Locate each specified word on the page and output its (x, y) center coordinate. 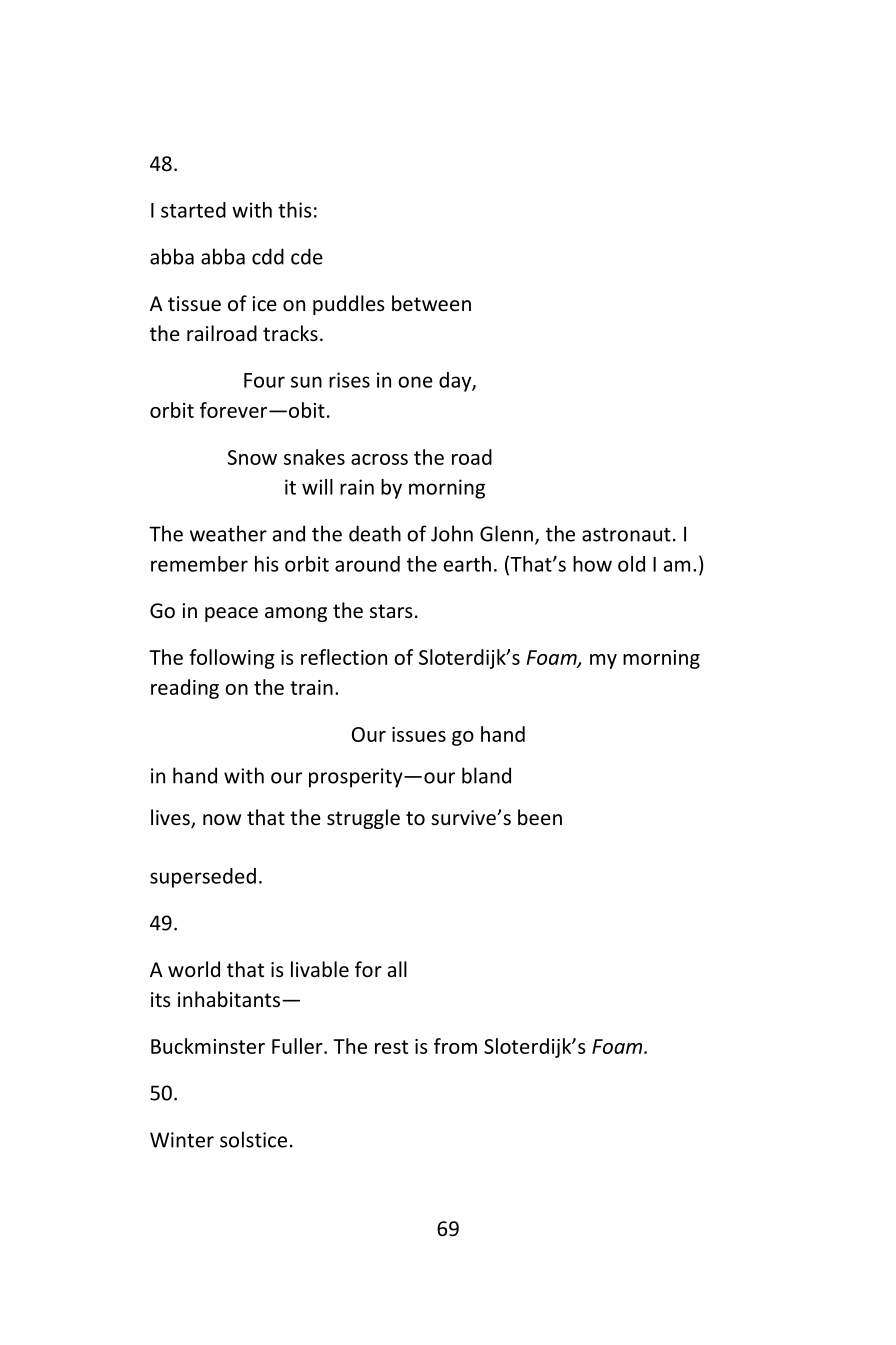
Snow (252, 457)
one (415, 382)
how (592, 564)
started (193, 210)
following (232, 659)
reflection (344, 657)
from (455, 1046)
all (397, 969)
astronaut (626, 535)
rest (391, 1047)
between (431, 303)
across (379, 459)
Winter (182, 1140)
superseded (203, 878)
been (540, 817)
